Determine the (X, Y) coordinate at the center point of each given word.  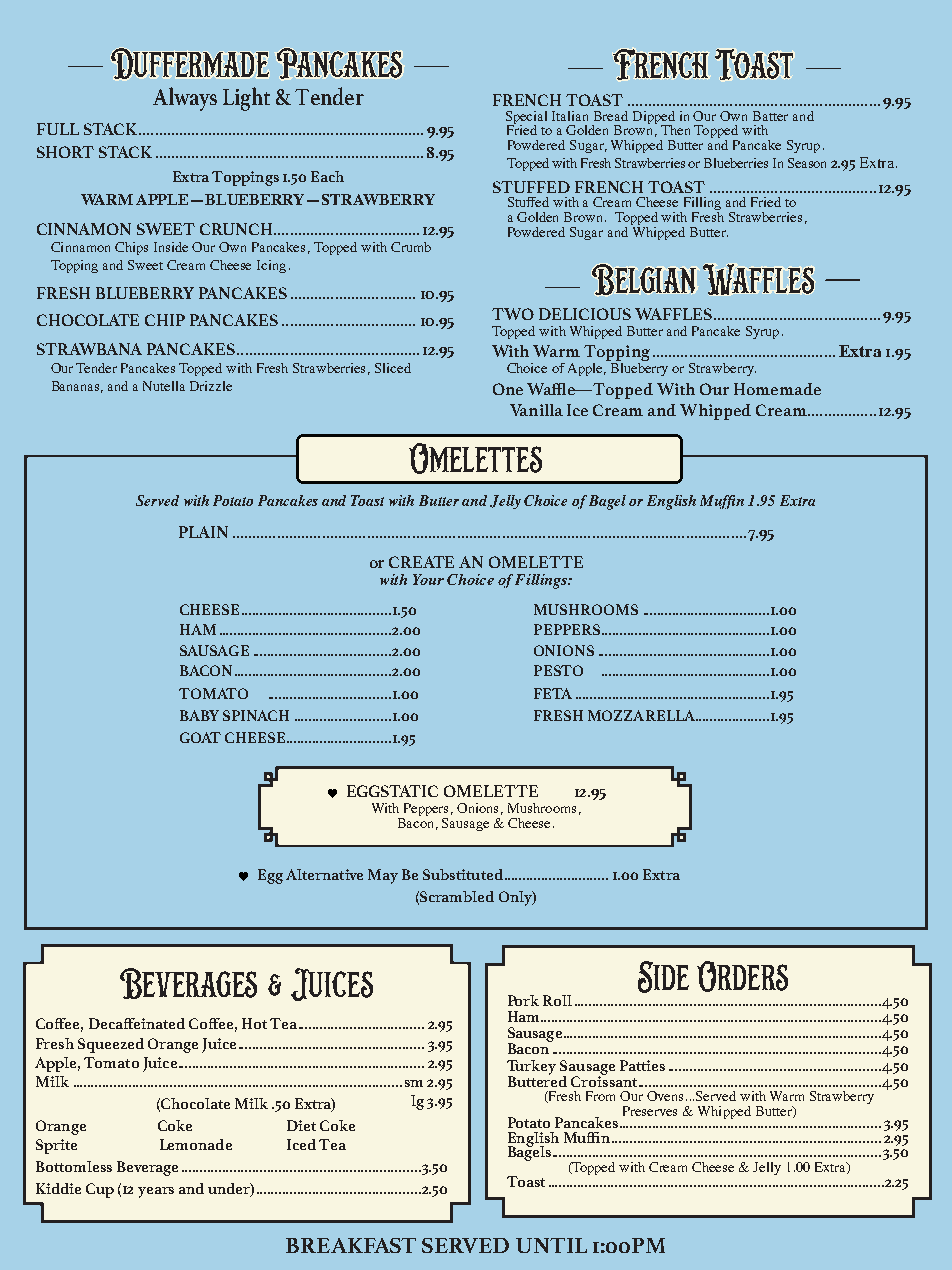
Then (675, 130)
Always (185, 99)
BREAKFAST (351, 1245)
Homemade (777, 389)
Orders (742, 976)
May (383, 876)
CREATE (421, 562)
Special (526, 118)
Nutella (164, 386)
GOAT (200, 737)
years (156, 1192)
